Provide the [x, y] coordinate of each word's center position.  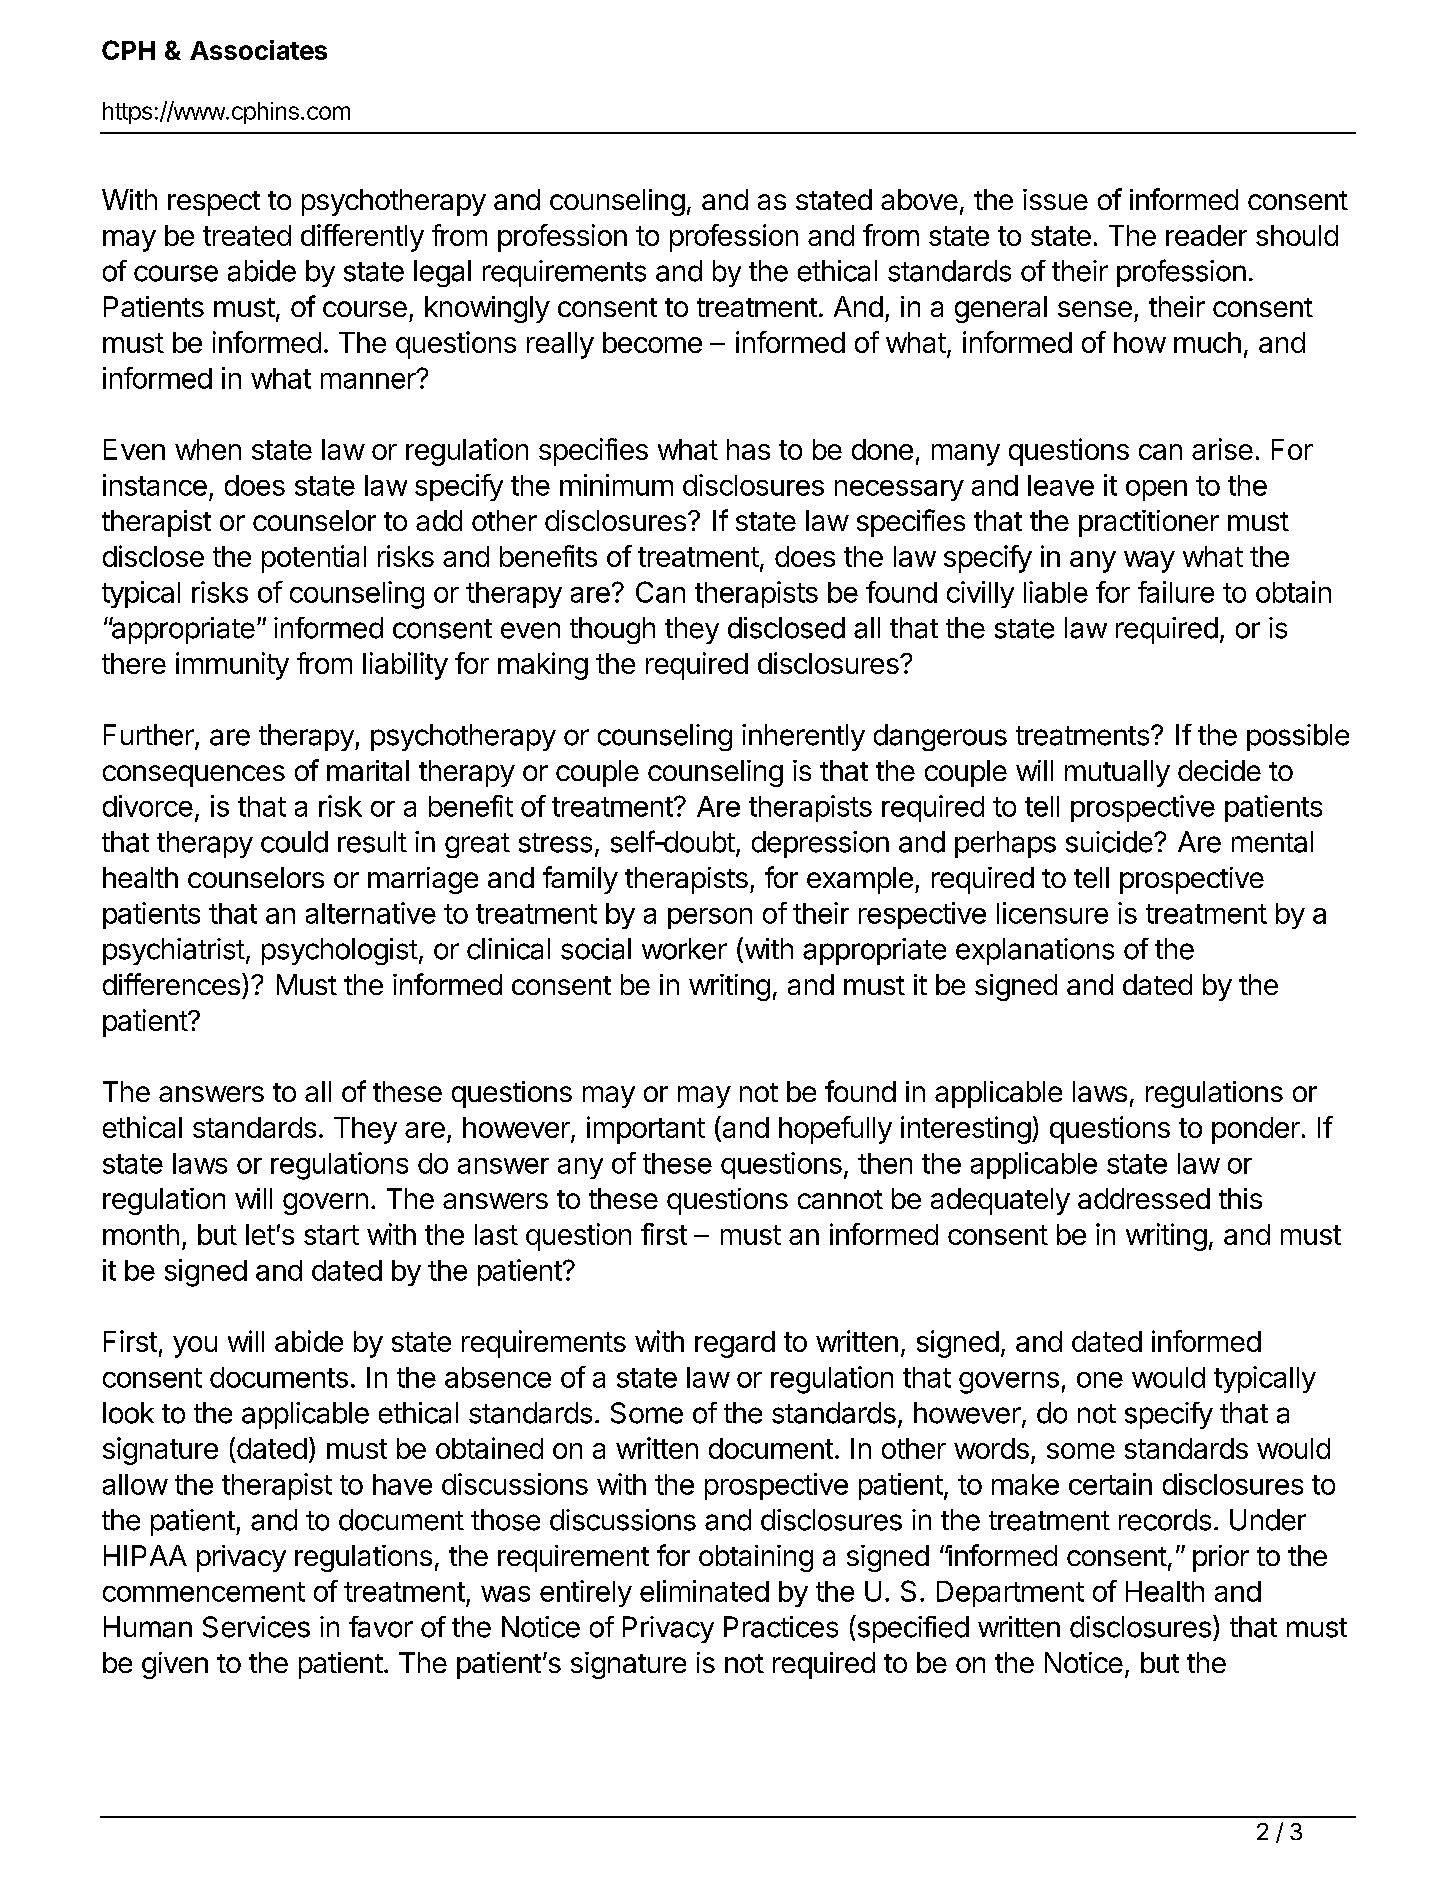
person [710, 918]
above [919, 199]
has [748, 449]
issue [1055, 199]
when [208, 449]
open [1156, 490]
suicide [1110, 842]
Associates [258, 50]
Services [256, 1627]
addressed [1144, 1198]
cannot [840, 1199]
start [331, 1235]
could [294, 842]
